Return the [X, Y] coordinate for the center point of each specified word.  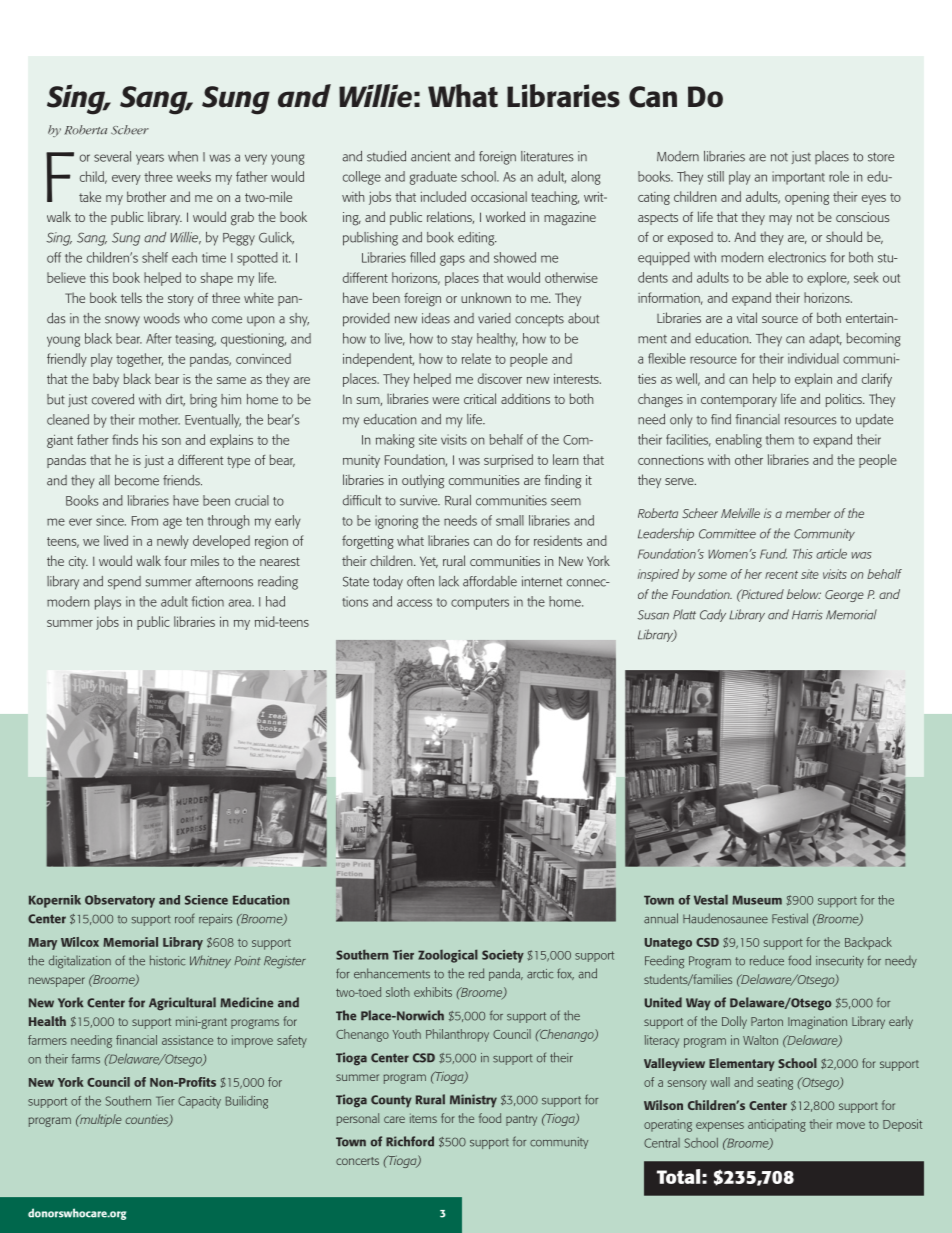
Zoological [448, 956]
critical [480, 398]
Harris [807, 615]
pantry [521, 1120]
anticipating [777, 1125]
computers [480, 604]
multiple [100, 1120]
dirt [175, 400]
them [780, 439]
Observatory [120, 901]
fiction [208, 601]
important [798, 178]
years [150, 159]
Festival [790, 918]
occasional [499, 196]
